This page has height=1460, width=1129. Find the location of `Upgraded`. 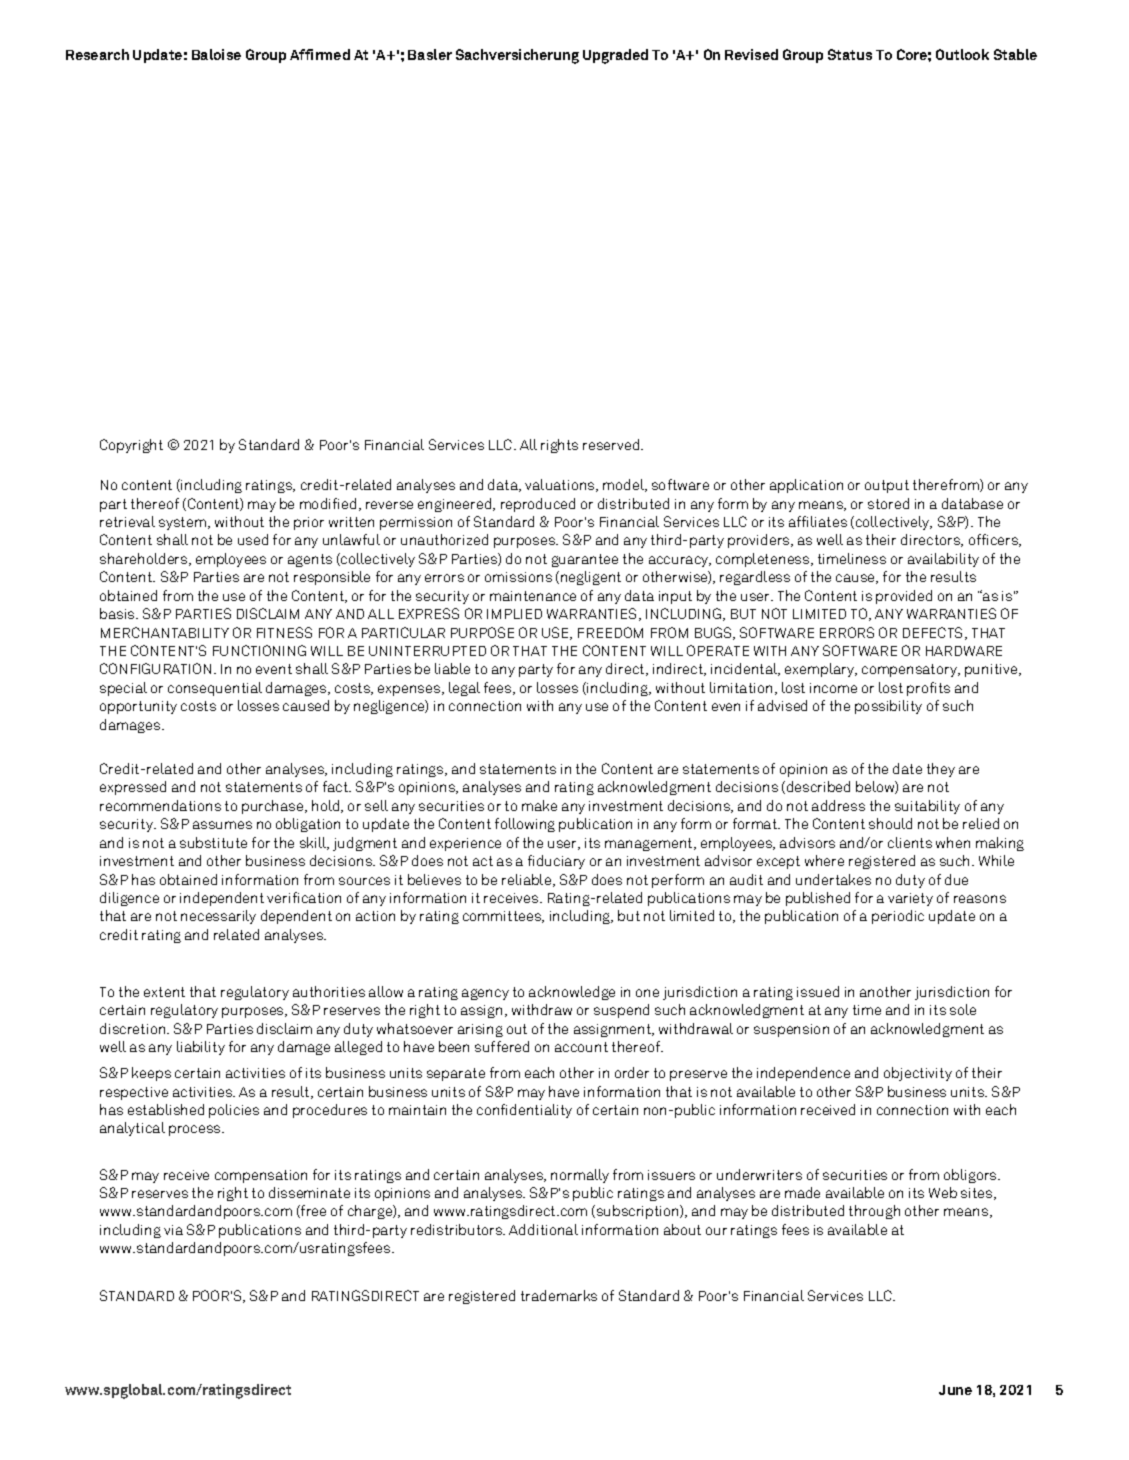

Upgraded is located at coordinates (615, 56).
